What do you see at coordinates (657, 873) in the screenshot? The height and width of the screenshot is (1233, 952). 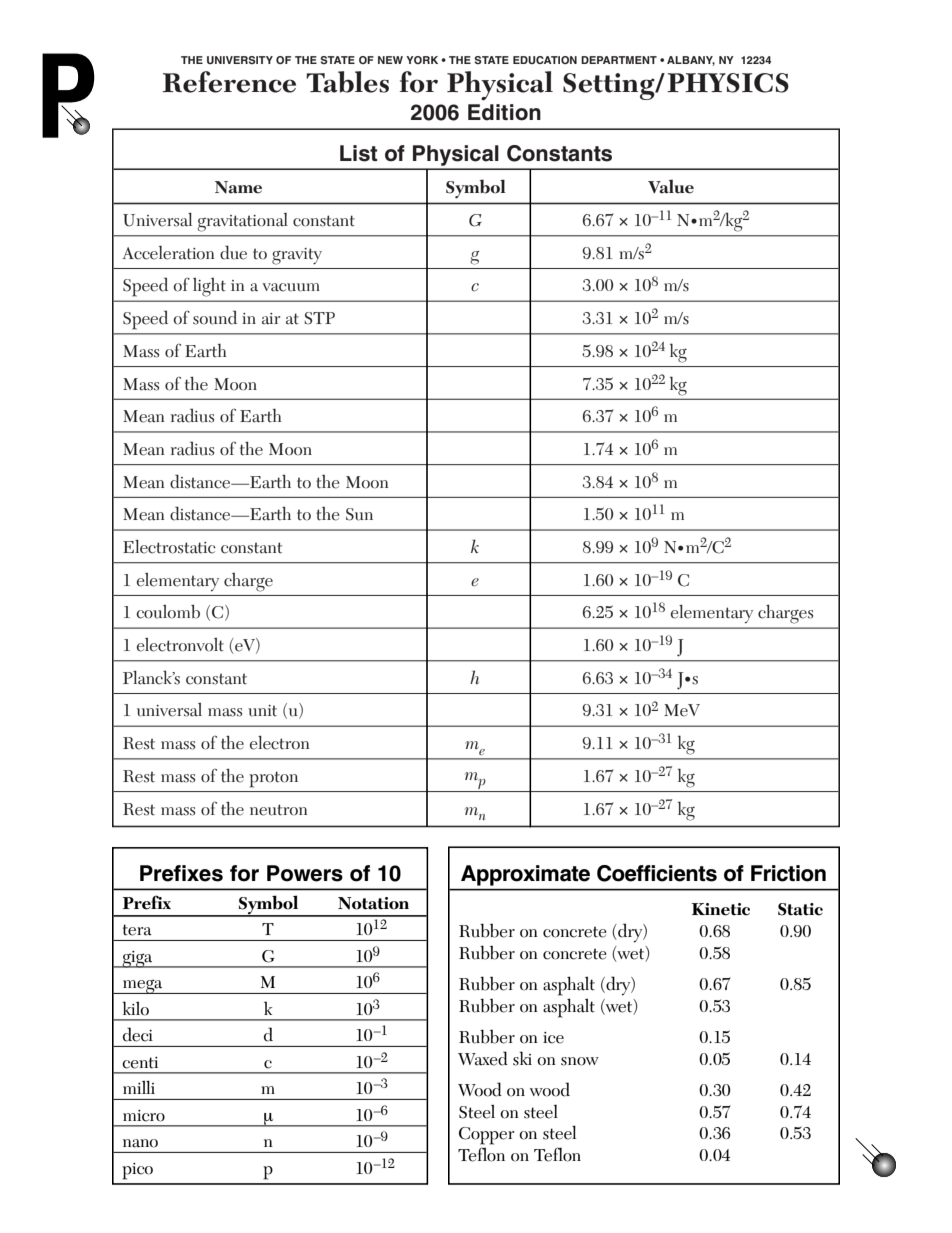 I see `Coefficients` at bounding box center [657, 873].
